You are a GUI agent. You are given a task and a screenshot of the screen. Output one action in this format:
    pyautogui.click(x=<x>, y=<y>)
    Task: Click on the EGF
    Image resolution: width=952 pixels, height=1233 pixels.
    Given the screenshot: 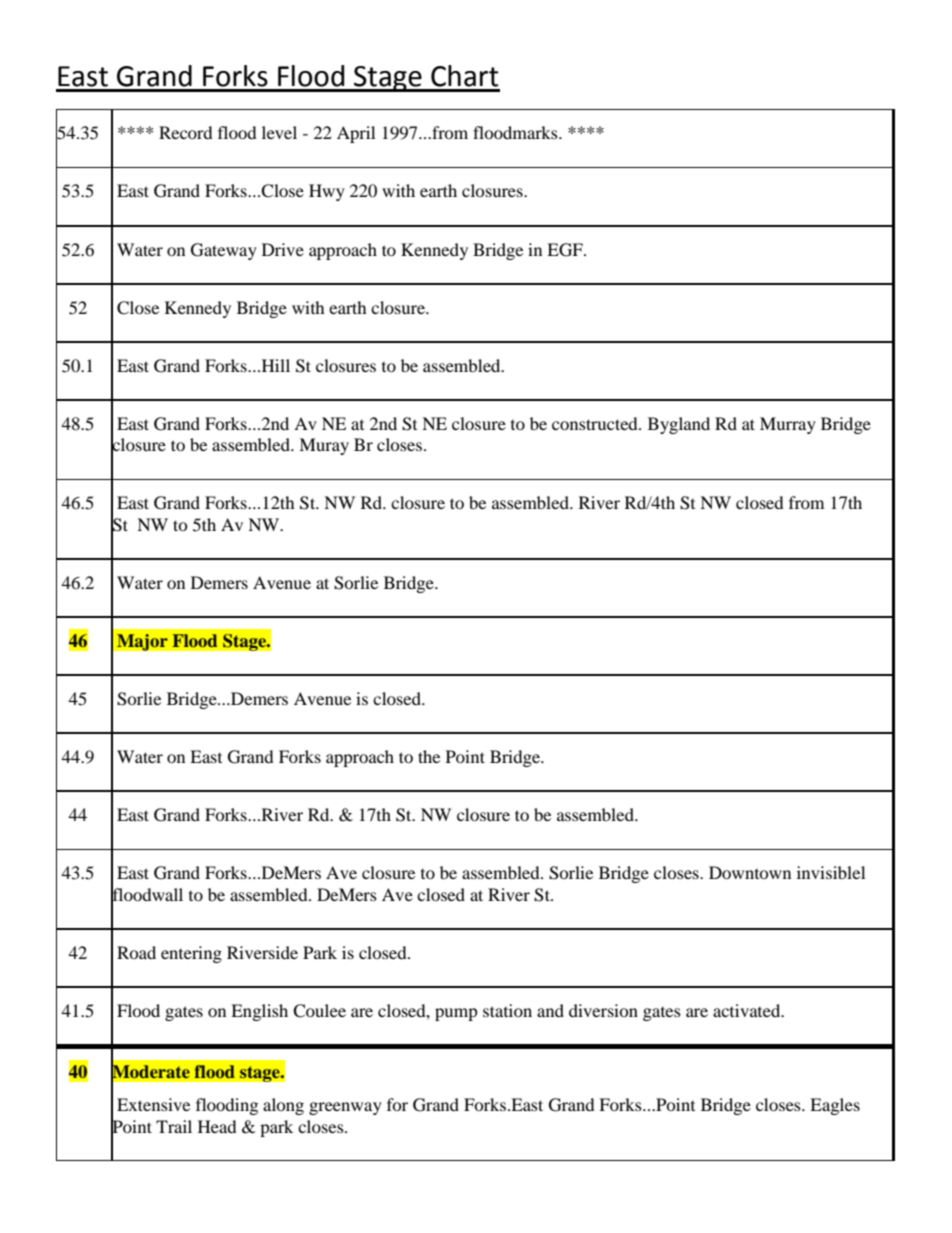 What is the action you would take?
    pyautogui.click(x=566, y=250)
